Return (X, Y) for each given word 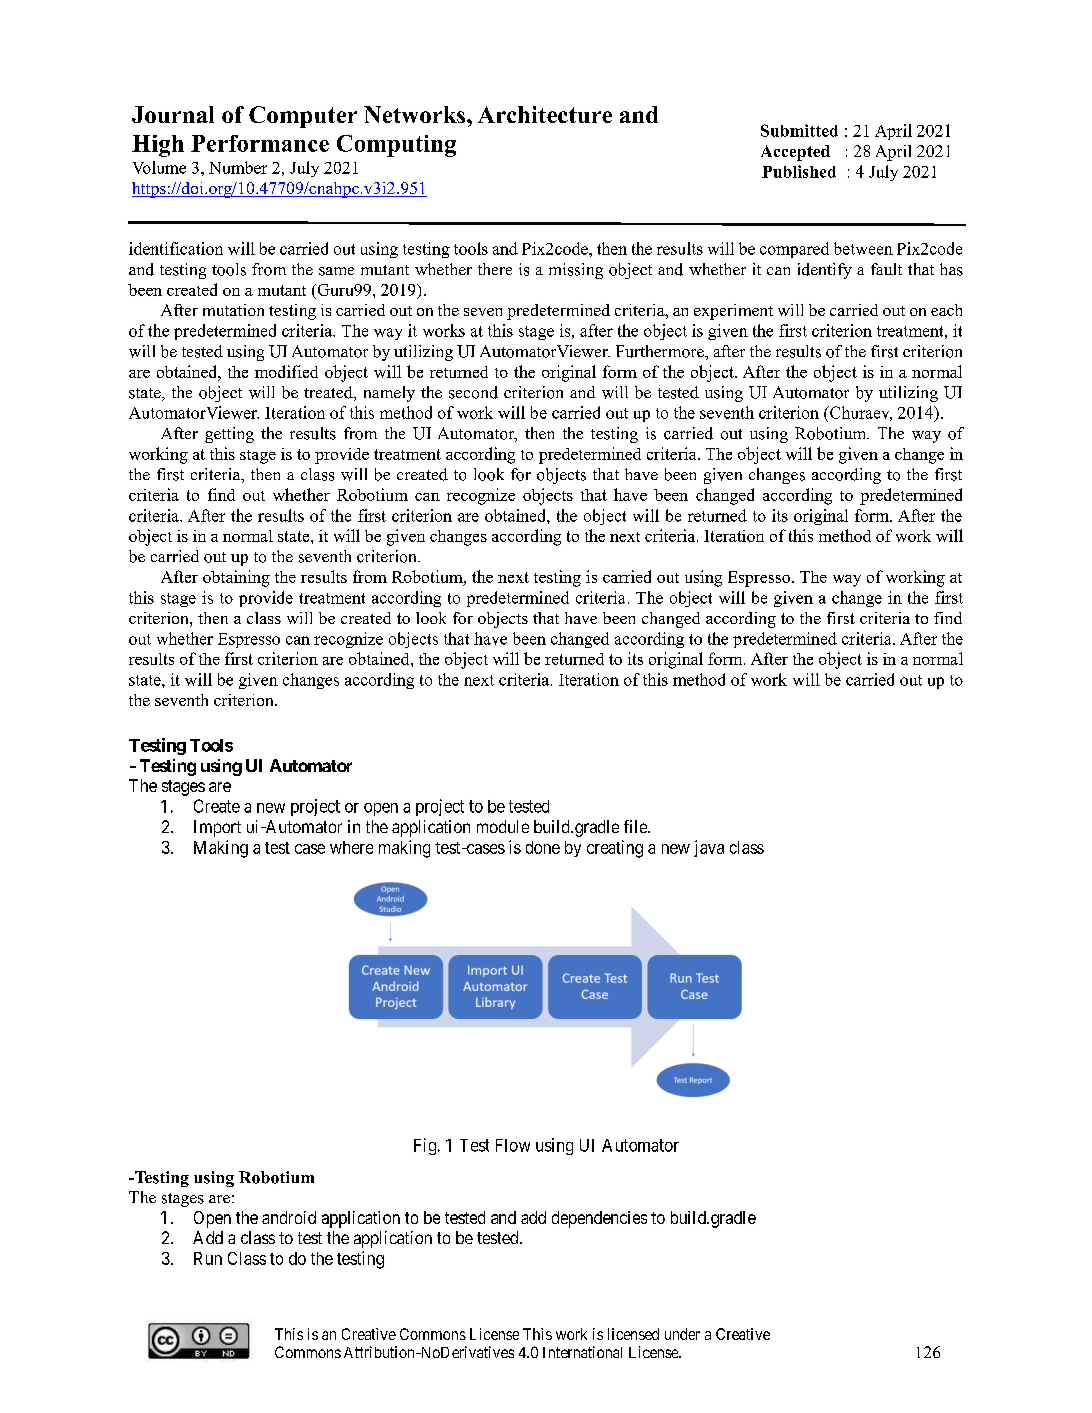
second (473, 392)
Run (208, 1258)
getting (229, 435)
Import (217, 828)
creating (615, 849)
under (682, 1334)
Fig (426, 1146)
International (582, 1352)
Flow (513, 1145)
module (503, 826)
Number (238, 167)
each (946, 310)
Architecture (545, 114)
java (709, 848)
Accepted (795, 153)
